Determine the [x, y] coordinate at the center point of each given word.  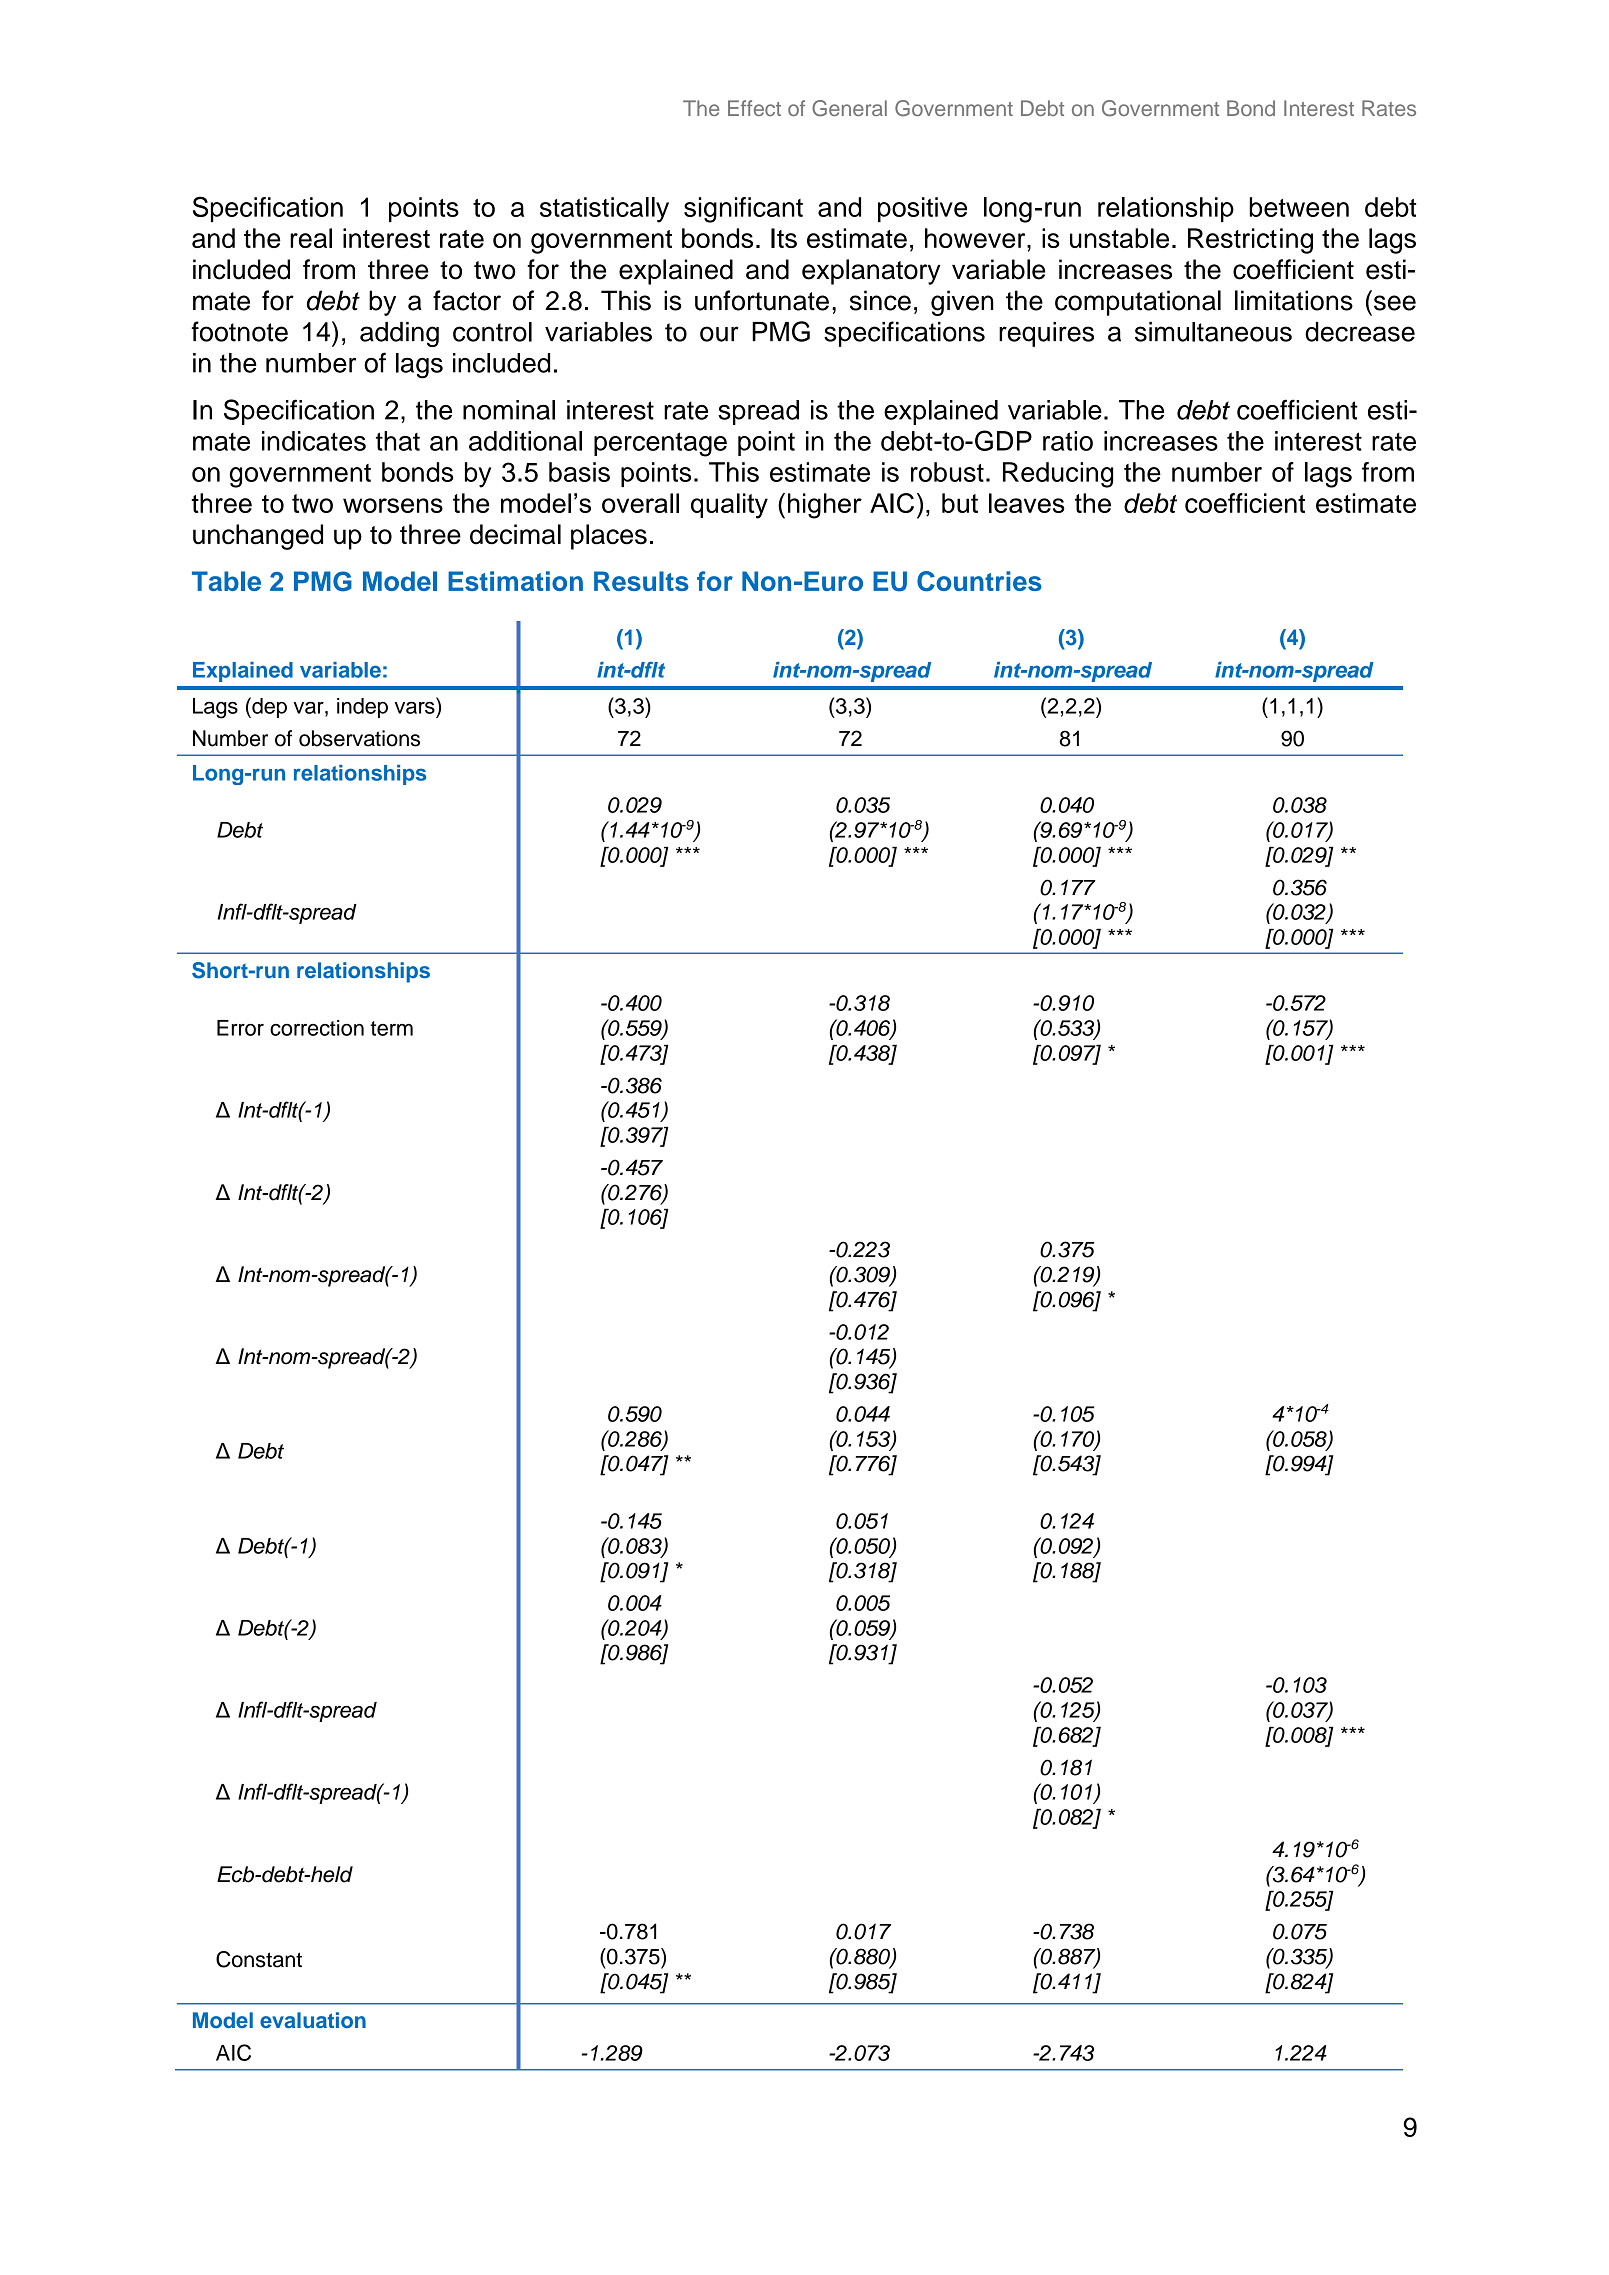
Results [641, 581]
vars [415, 707]
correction [317, 1028]
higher [825, 506]
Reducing [1058, 475]
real [311, 238]
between [1299, 207]
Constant [259, 1959]
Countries [979, 581]
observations [359, 738]
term [391, 1028]
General [849, 108]
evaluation [313, 2020]
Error [240, 1028]
